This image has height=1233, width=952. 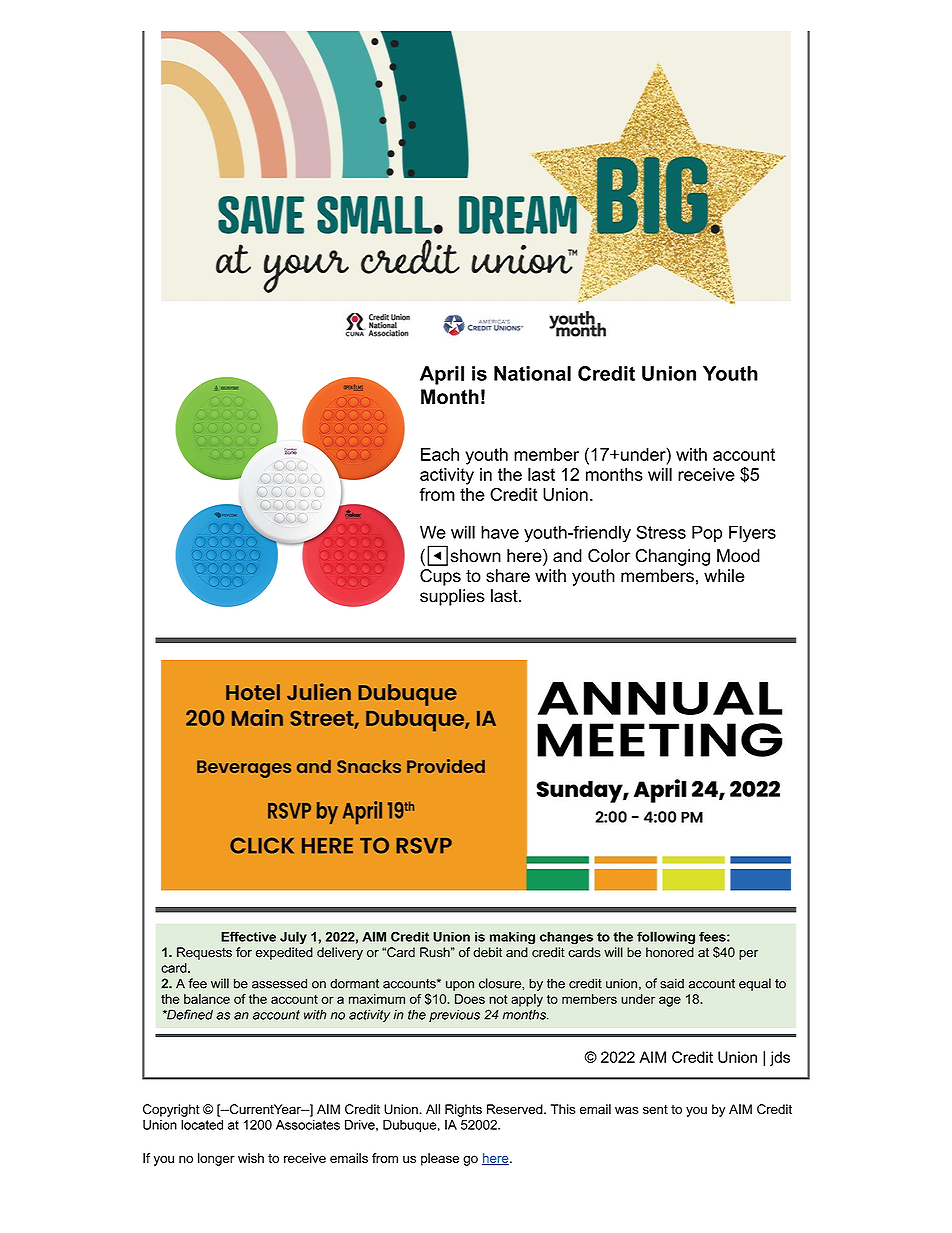 What do you see at coordinates (532, 373) in the image?
I see `National` at bounding box center [532, 373].
